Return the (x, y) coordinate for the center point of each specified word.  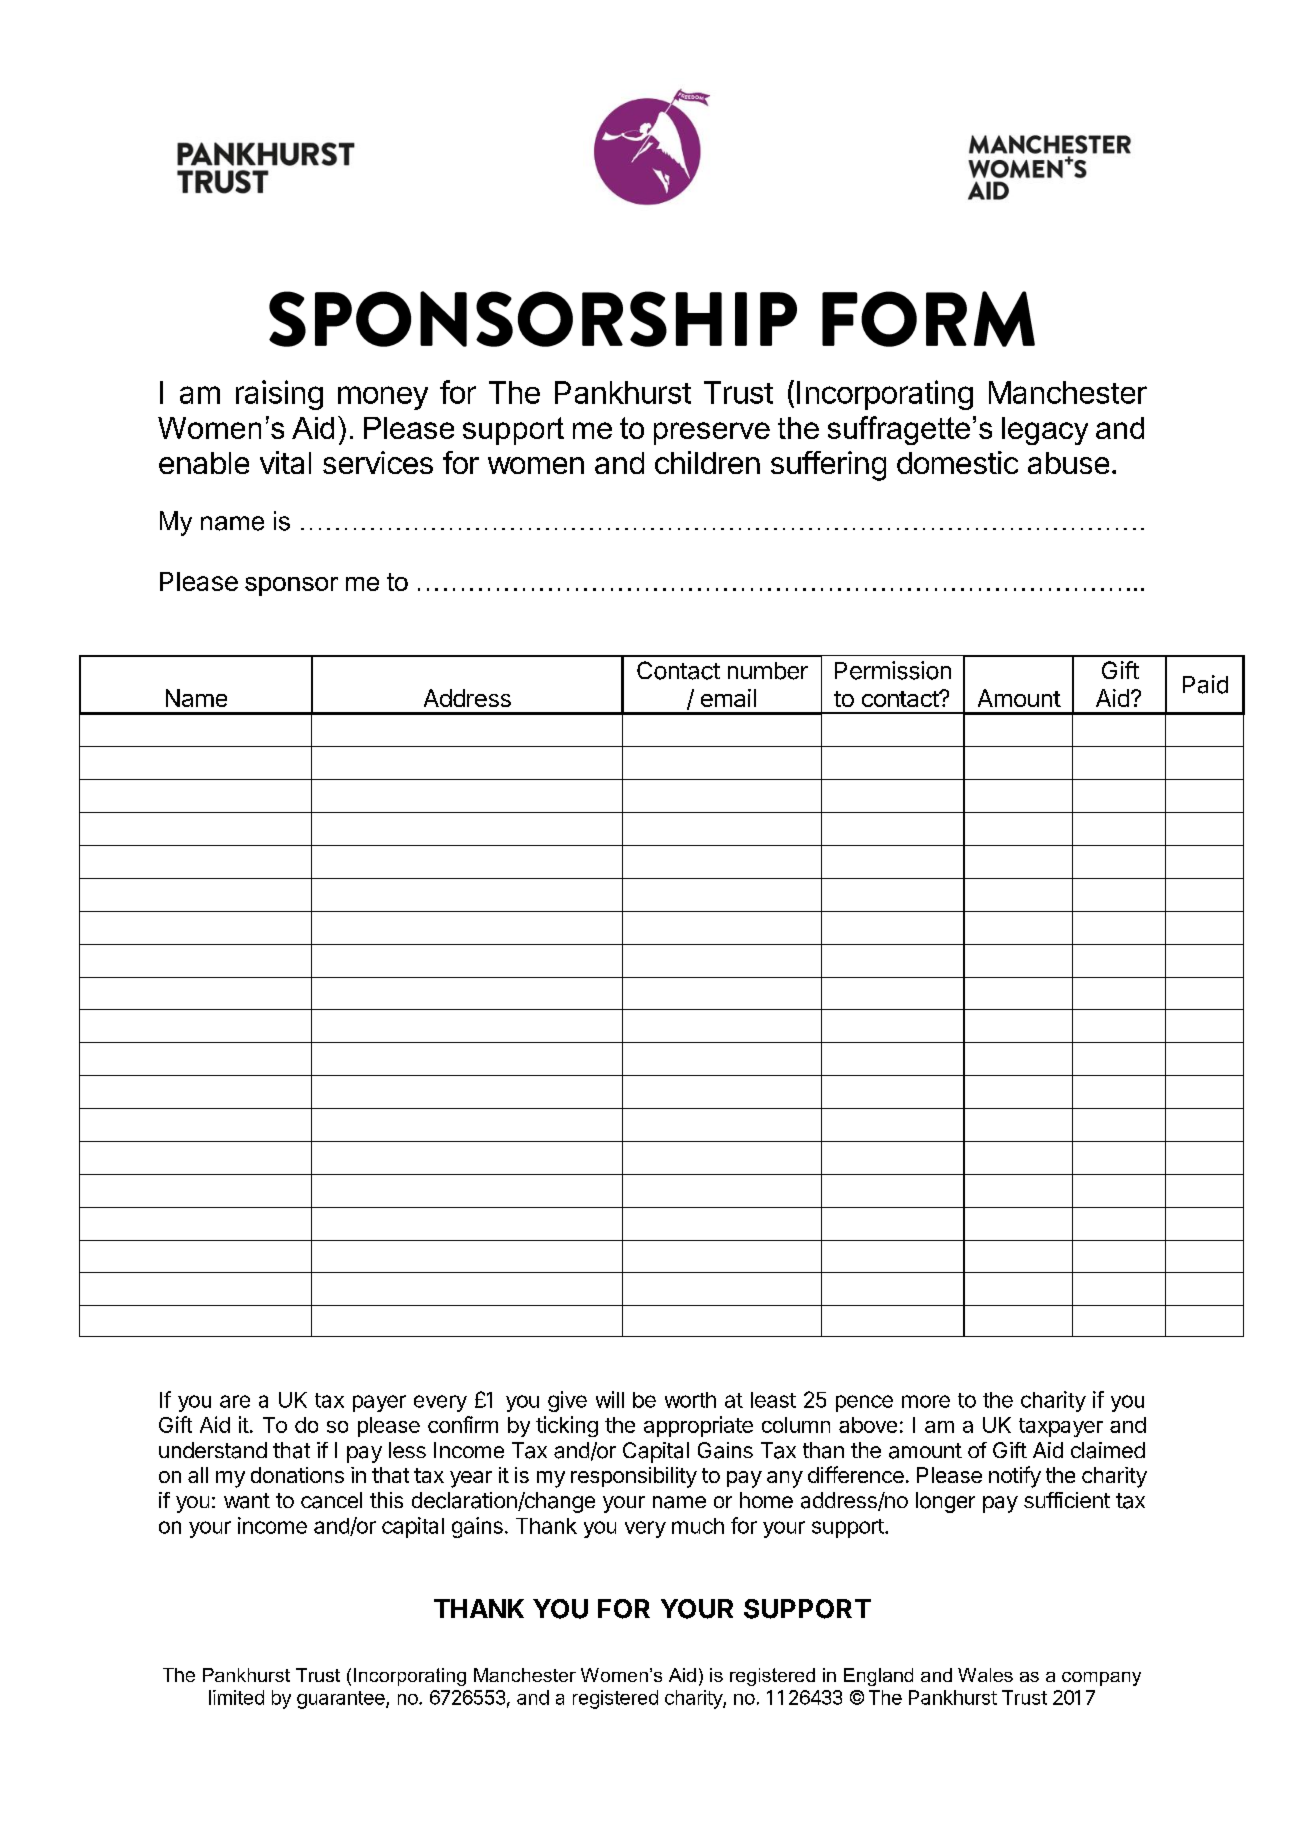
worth (690, 1400)
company (1101, 1679)
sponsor (291, 586)
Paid (1205, 684)
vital (285, 462)
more (926, 1401)
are (235, 1401)
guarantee (342, 1700)
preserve (712, 433)
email (728, 698)
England (878, 1677)
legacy (1045, 431)
